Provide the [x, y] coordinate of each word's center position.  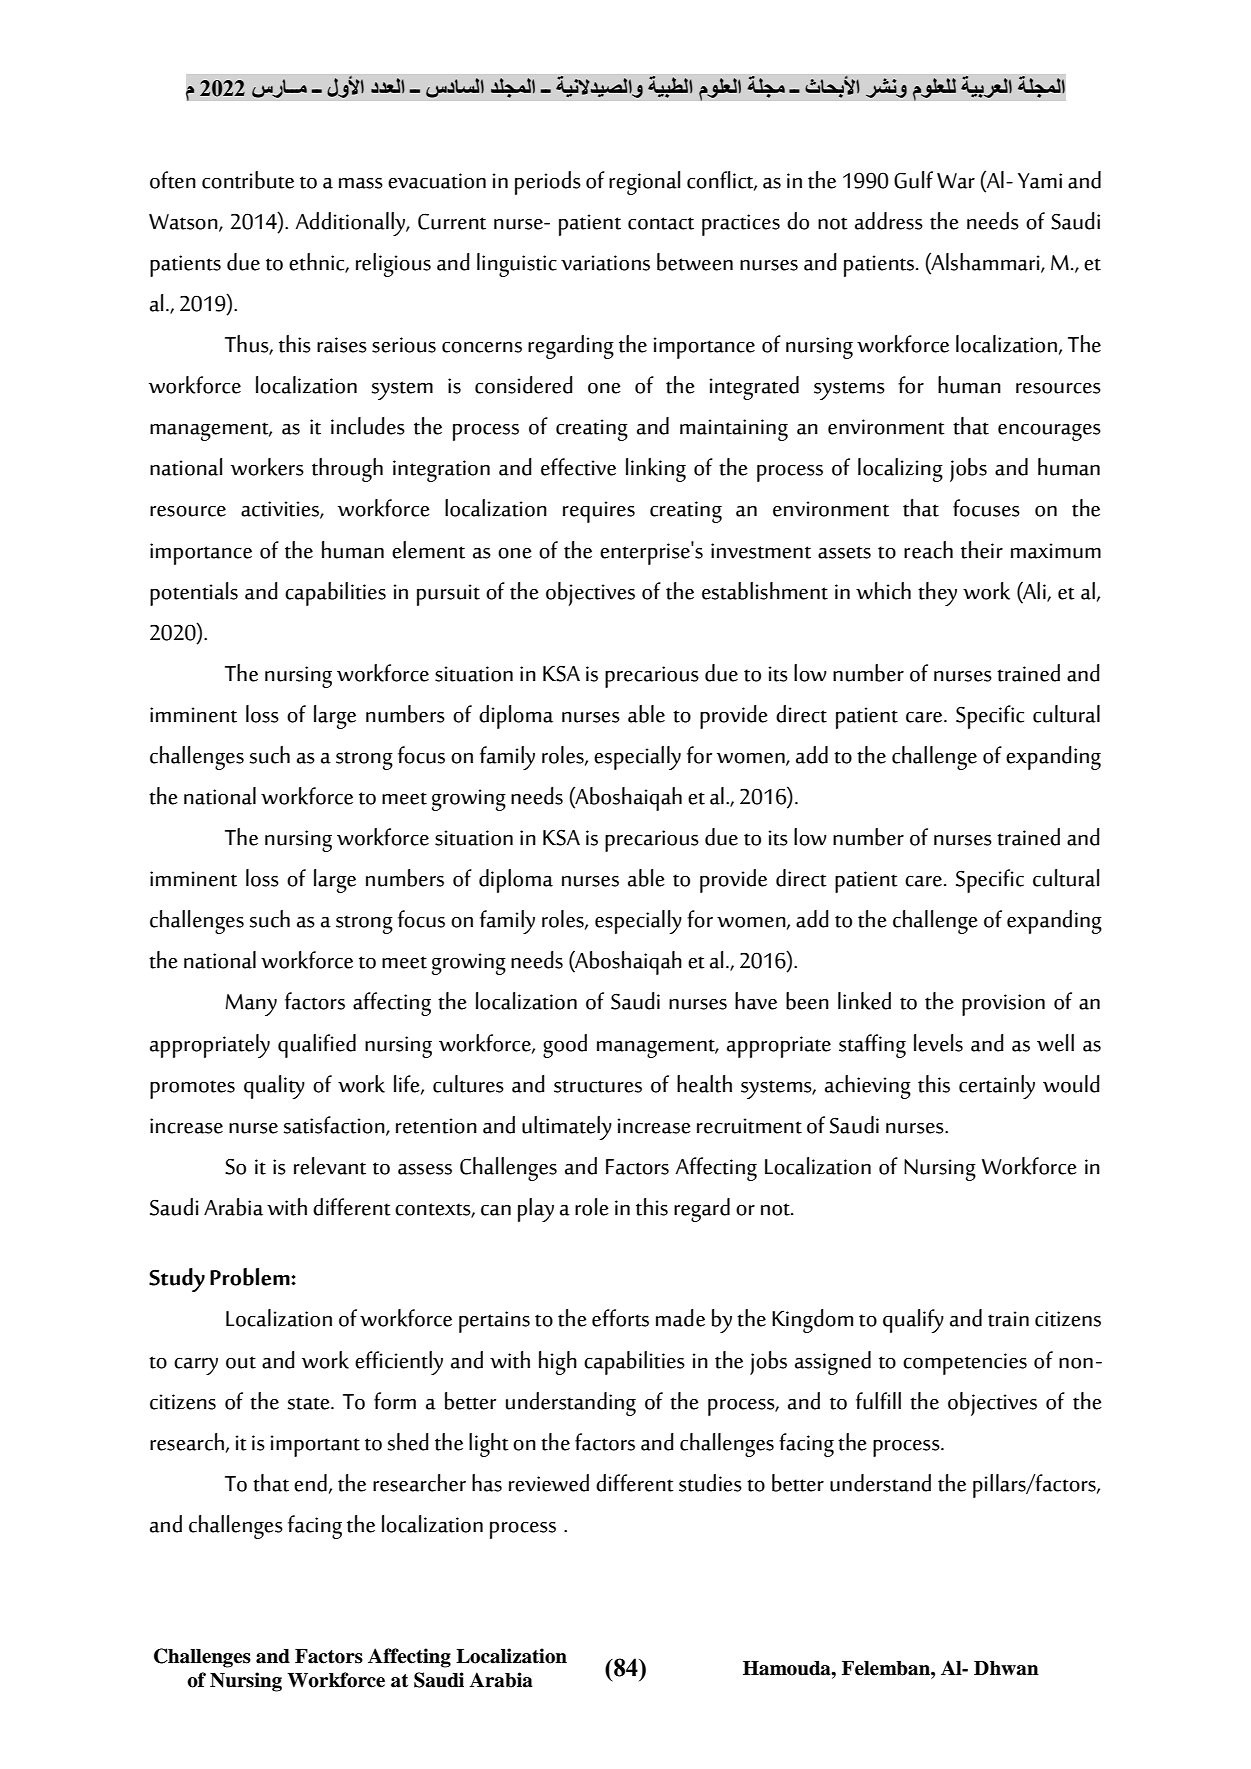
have [756, 1001]
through [347, 470]
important [315, 1446]
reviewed [549, 1483]
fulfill [878, 1401]
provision [1003, 1005]
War [956, 181]
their [982, 550]
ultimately [567, 1128]
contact [661, 223]
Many [251, 1005]
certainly [997, 1087]
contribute [248, 180]
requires [599, 512]
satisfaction [335, 1125]
